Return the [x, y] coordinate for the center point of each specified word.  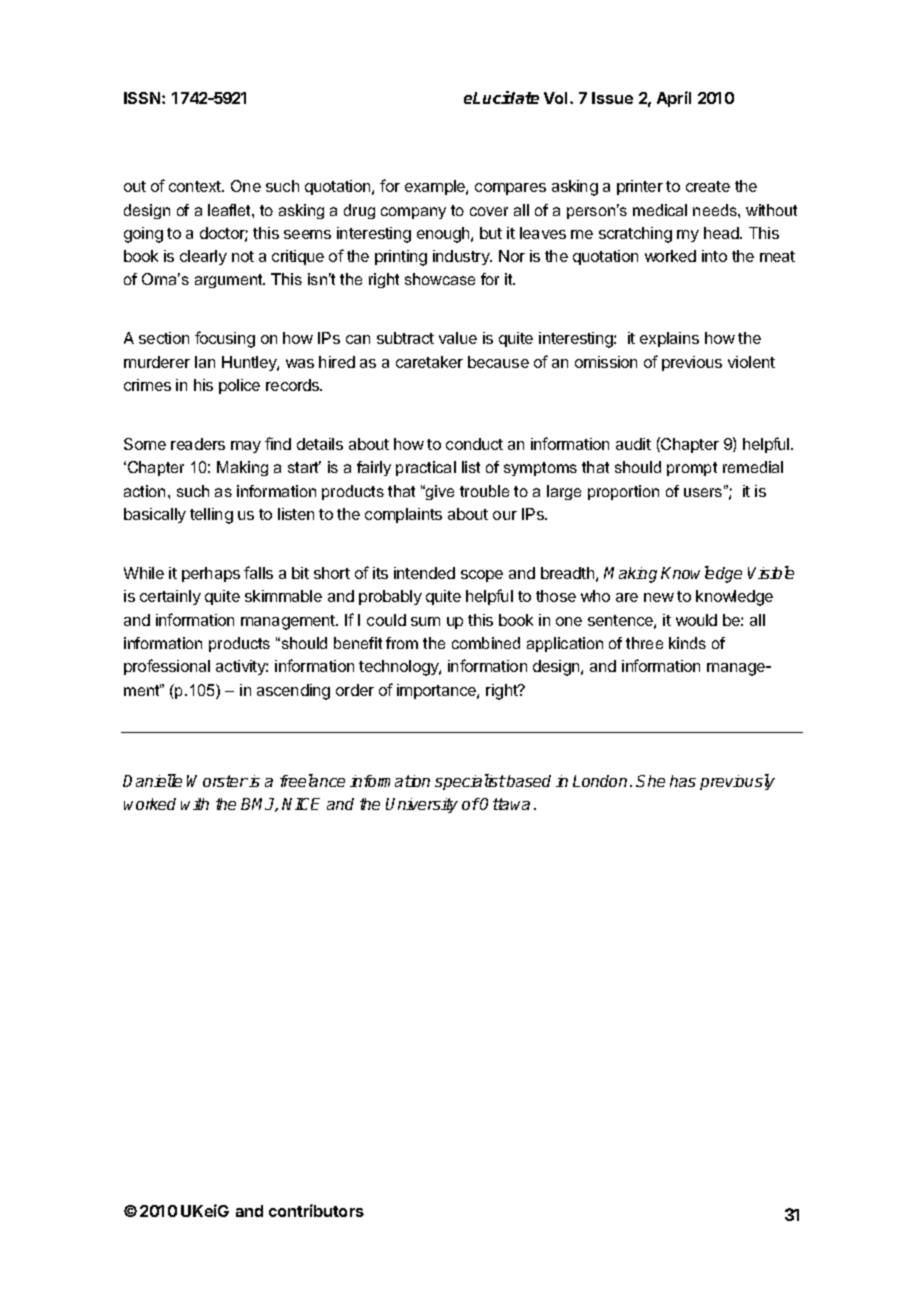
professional [167, 667]
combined [486, 643]
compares [510, 189]
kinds [687, 643]
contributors [316, 1210]
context [196, 186]
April [674, 99]
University [422, 805]
